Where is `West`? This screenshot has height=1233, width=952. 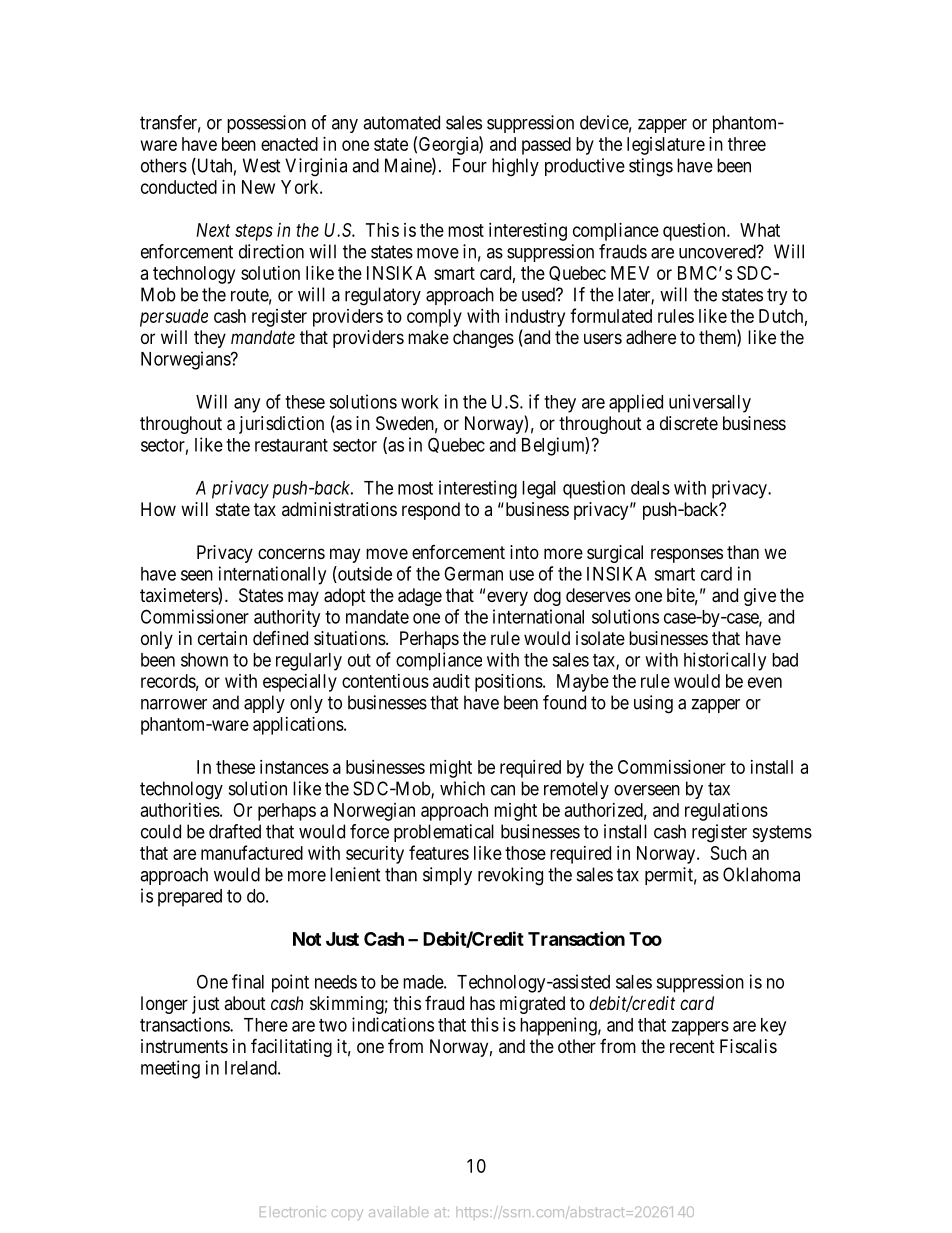
West is located at coordinates (262, 165).
